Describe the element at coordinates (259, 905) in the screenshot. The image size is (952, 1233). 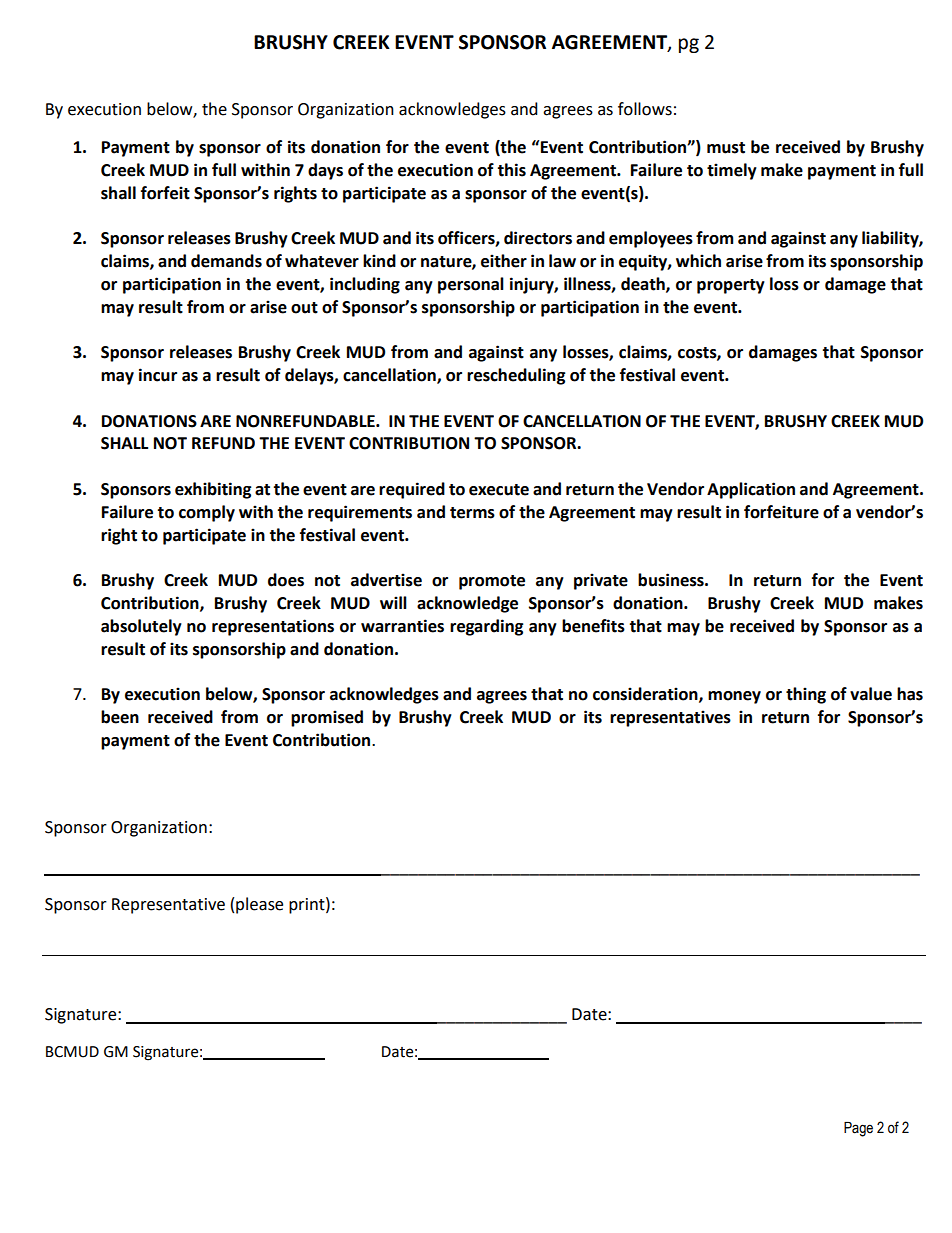
I see `please` at that location.
